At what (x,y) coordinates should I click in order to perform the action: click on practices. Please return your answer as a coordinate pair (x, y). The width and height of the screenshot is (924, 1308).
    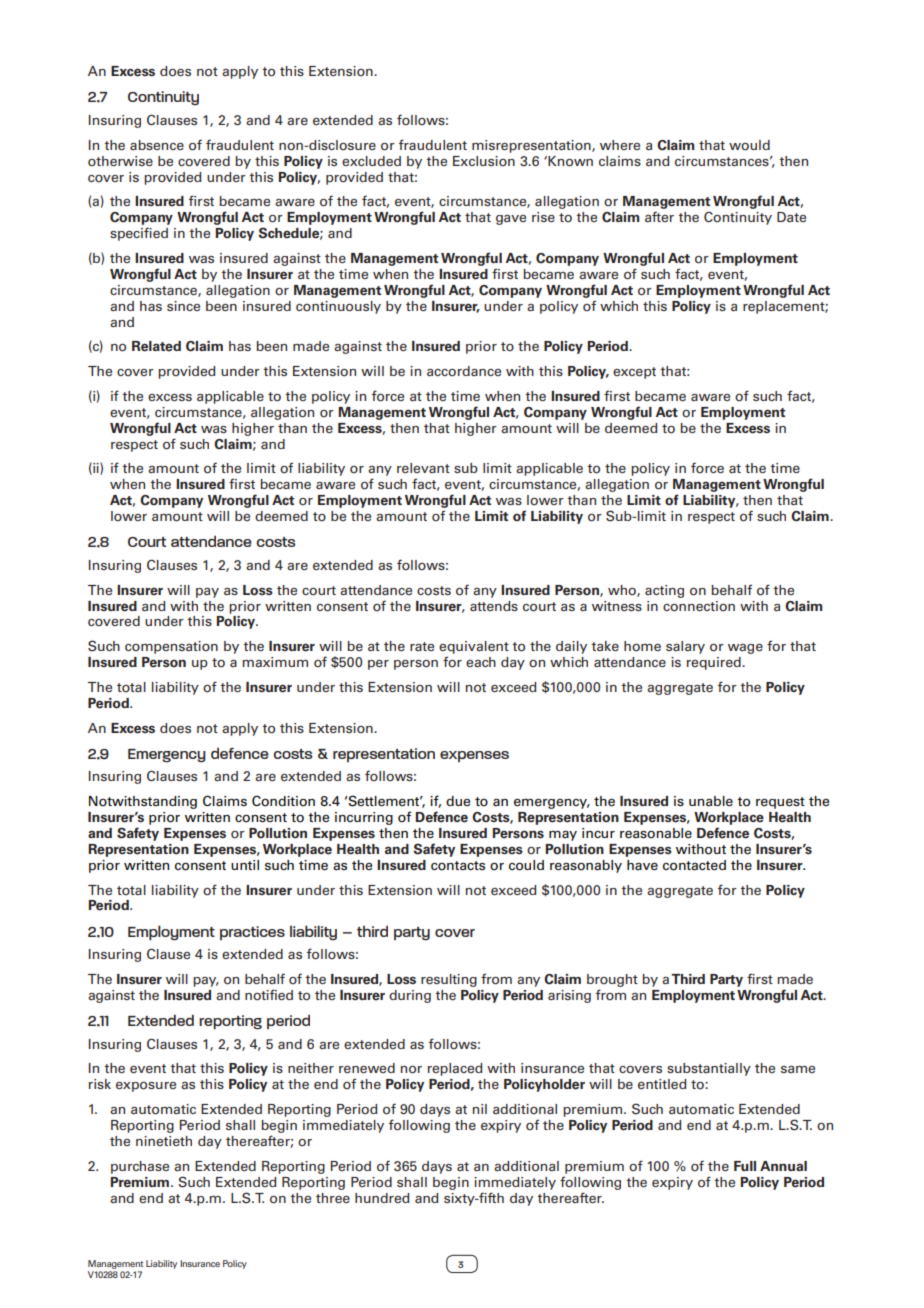
    Looking at the image, I should click on (252, 933).
